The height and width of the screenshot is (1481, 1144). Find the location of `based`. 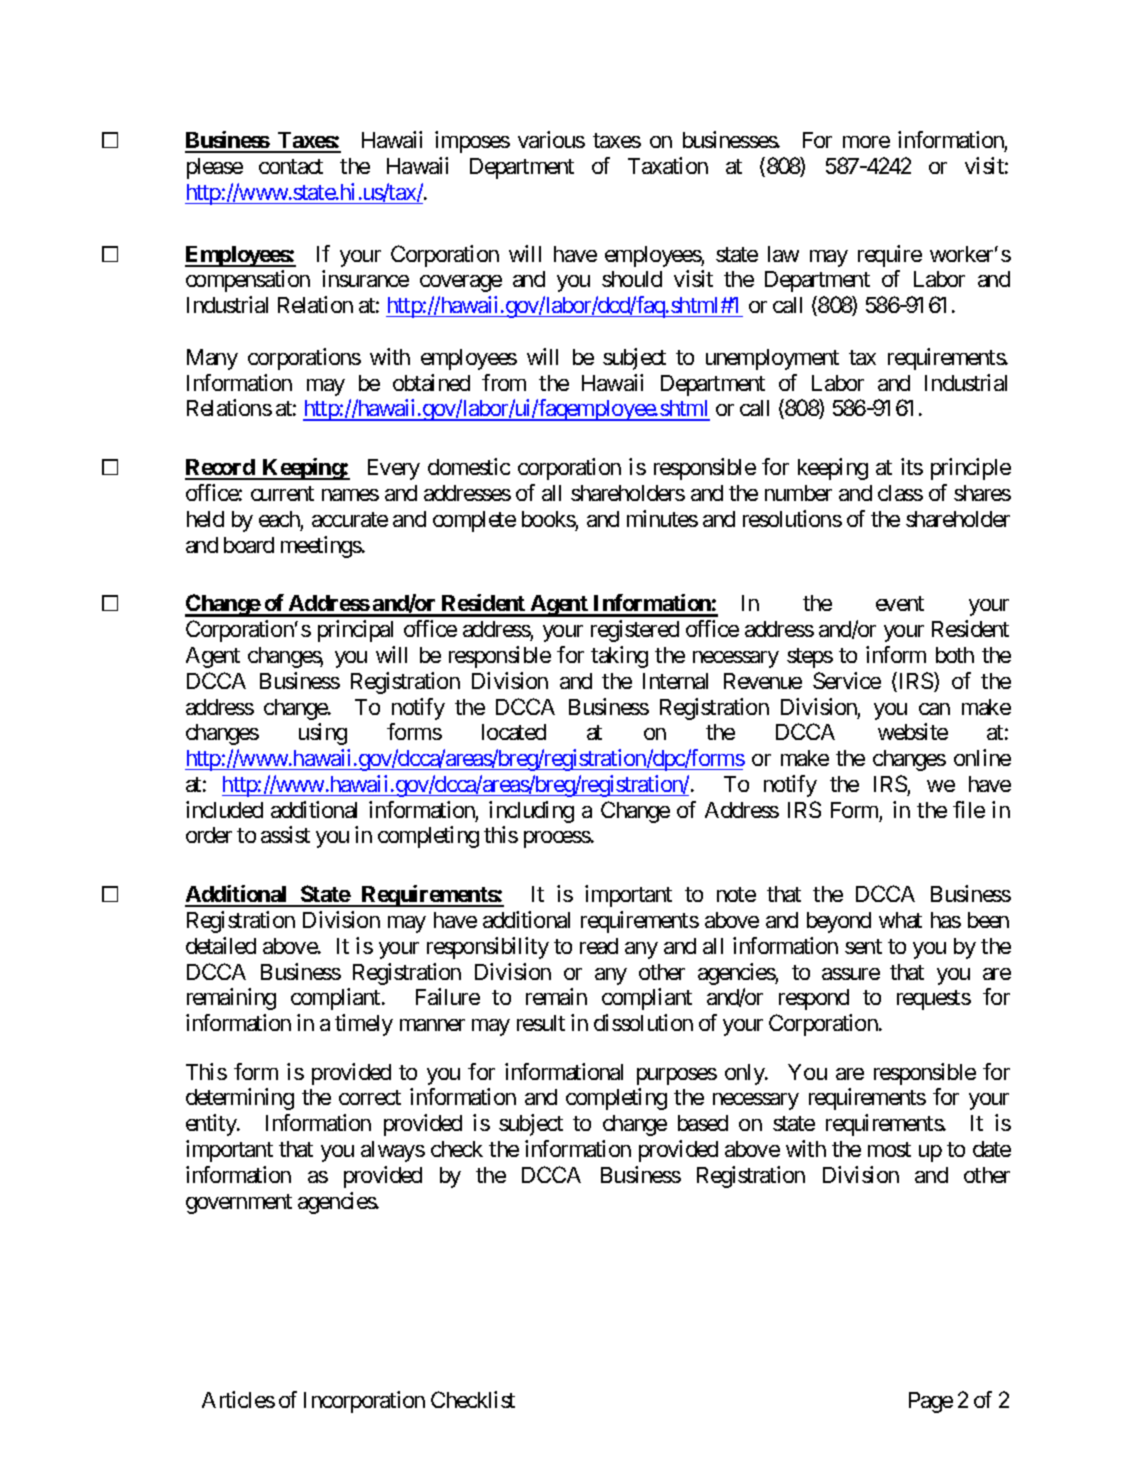

based is located at coordinates (703, 1123).
